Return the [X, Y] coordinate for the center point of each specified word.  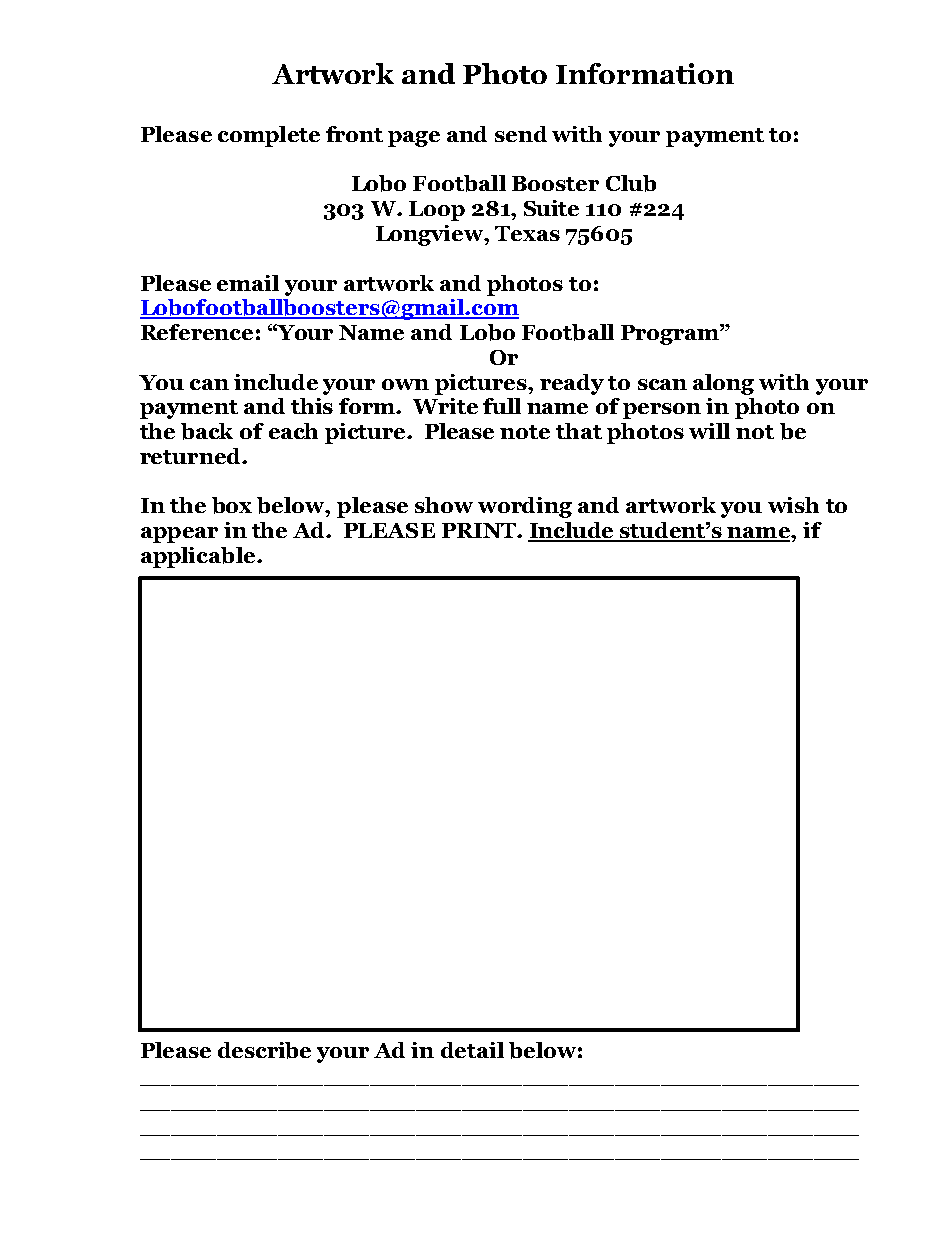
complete [269, 136]
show [444, 505]
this [312, 406]
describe [264, 1050]
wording [525, 507]
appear [179, 535]
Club [631, 183]
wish [793, 505]
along [723, 384]
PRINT [480, 530]
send [521, 134]
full [502, 406]
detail [472, 1050]
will [709, 431]
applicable [199, 557]
